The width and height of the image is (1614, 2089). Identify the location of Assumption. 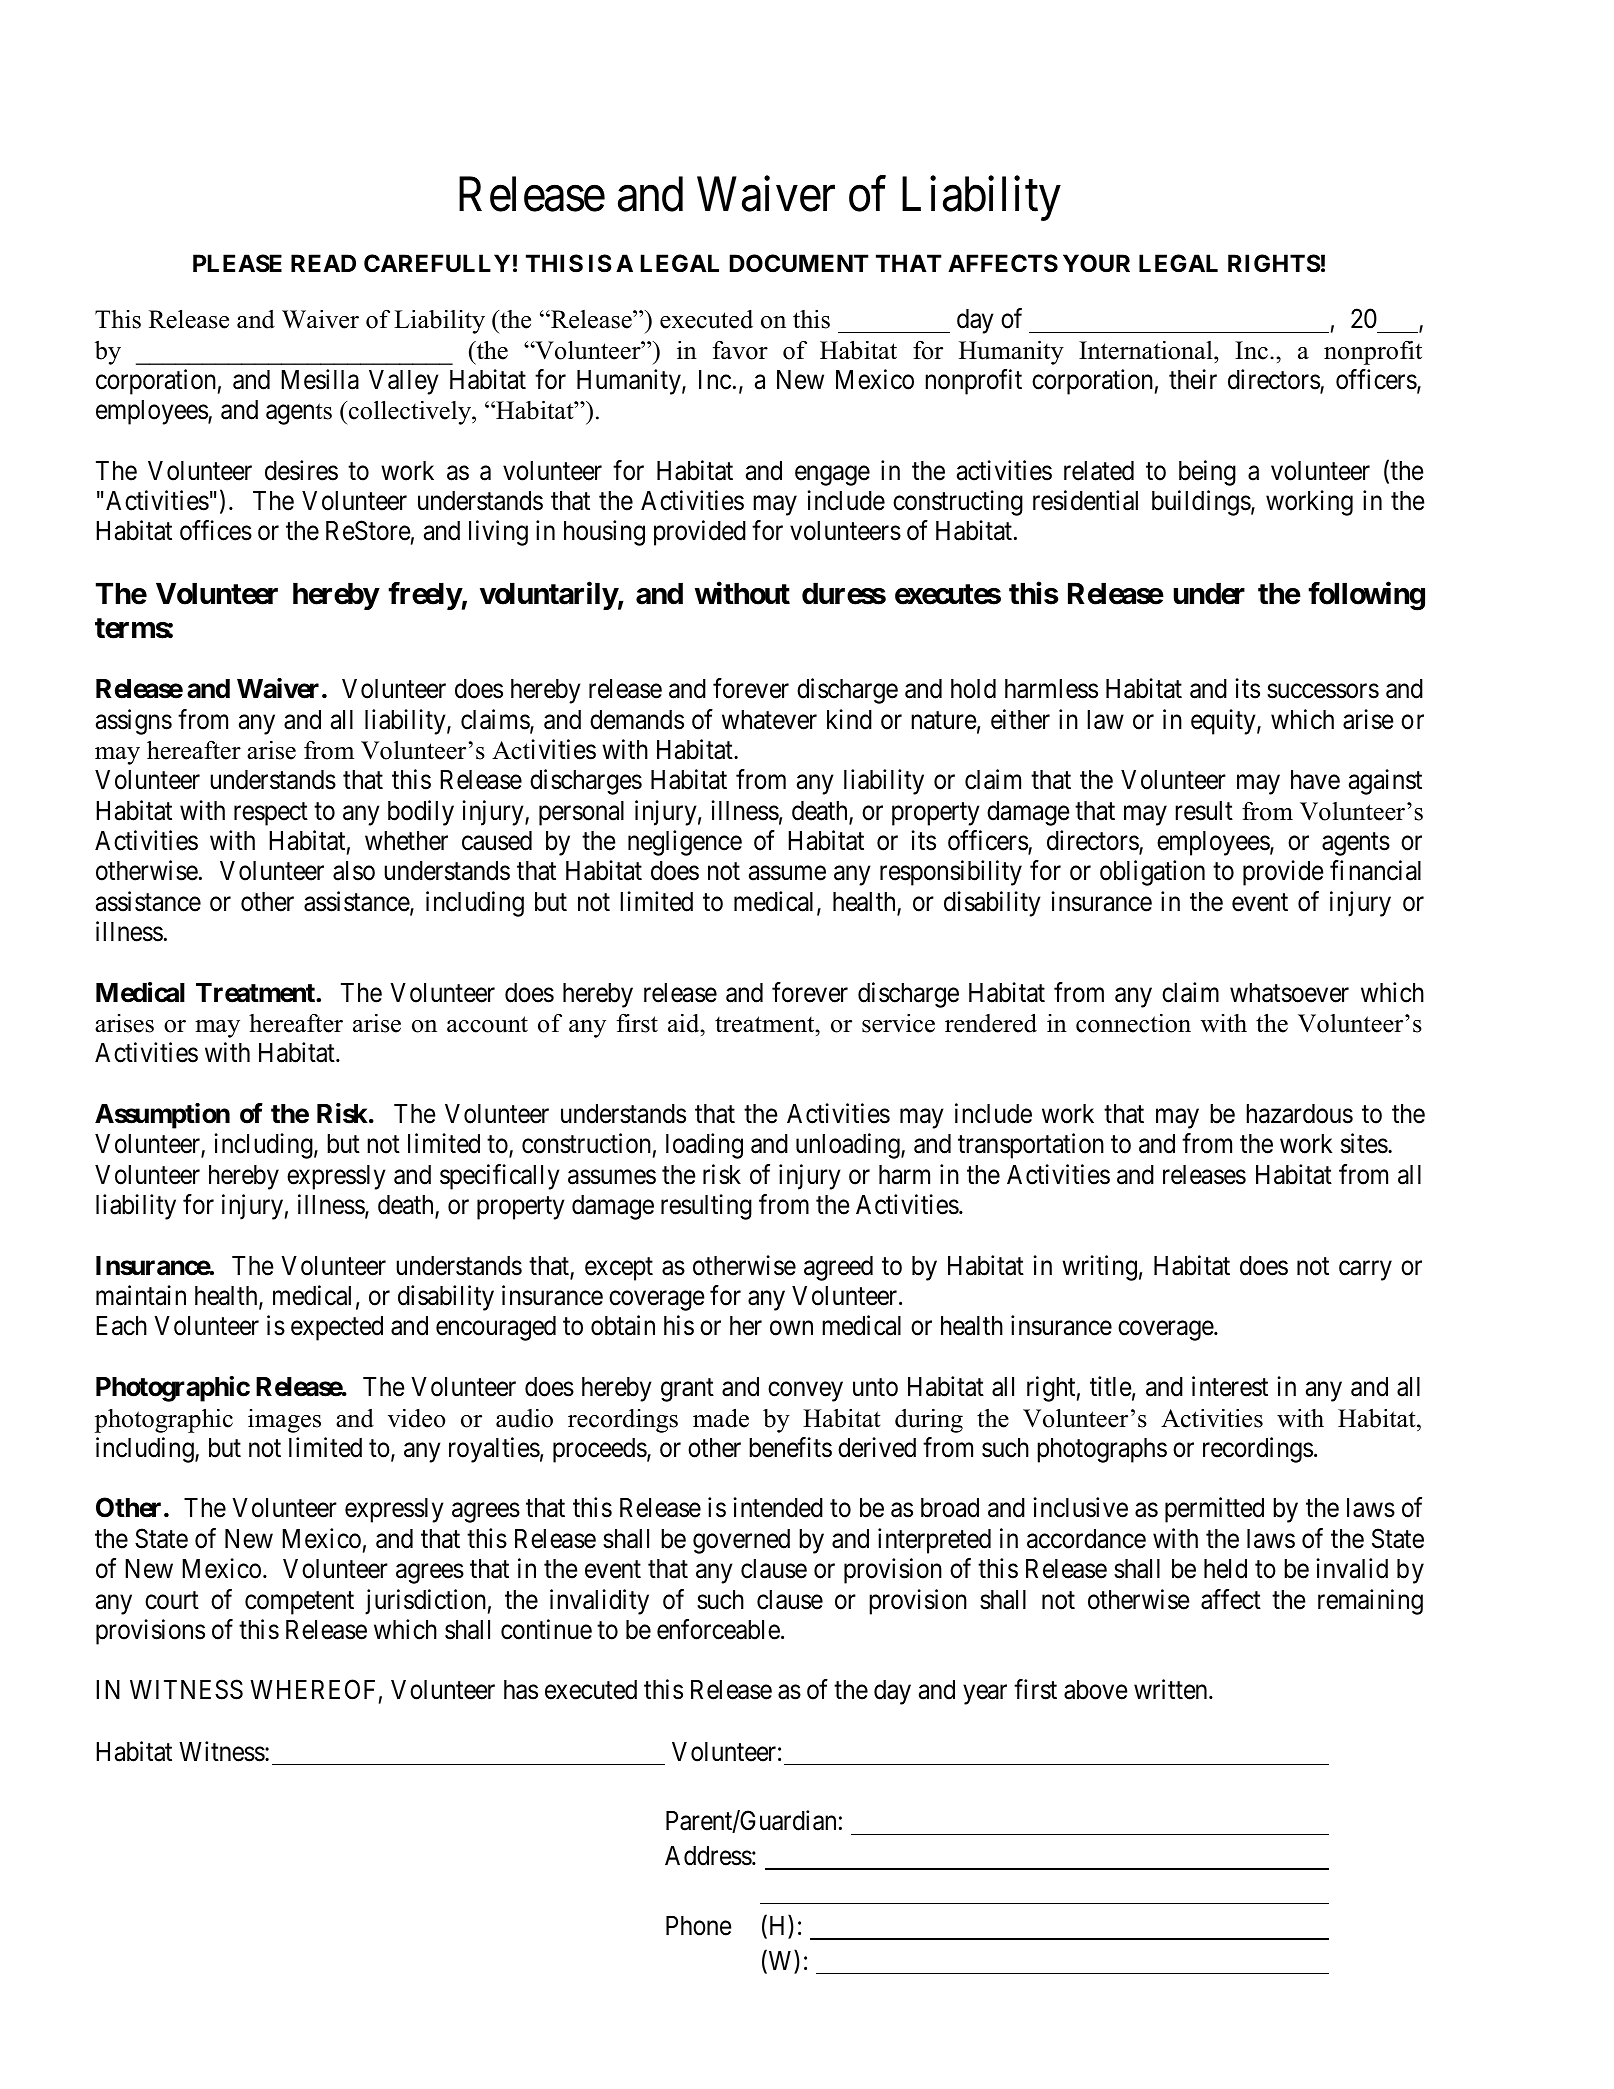
(162, 1116).
